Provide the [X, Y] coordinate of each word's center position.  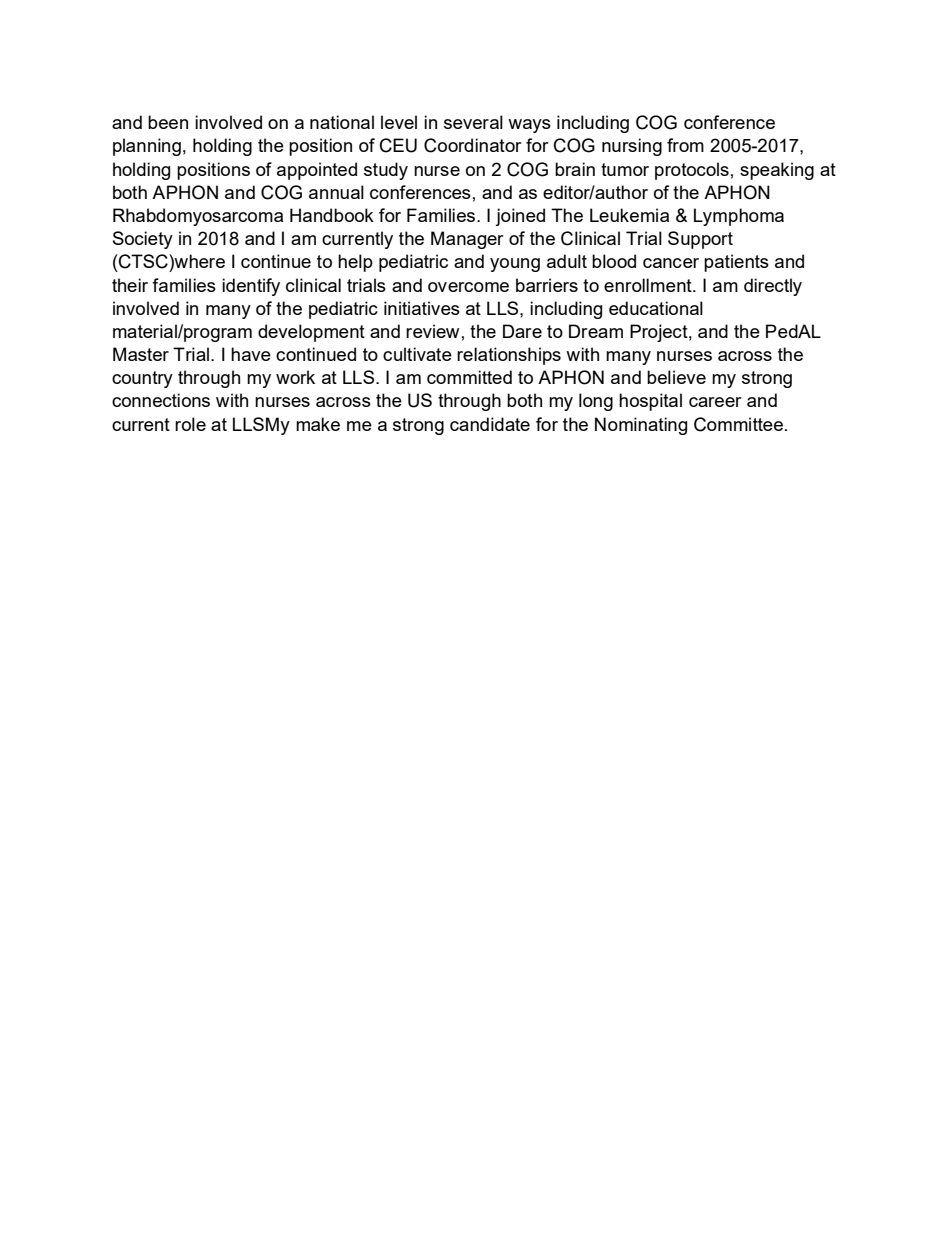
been [168, 122]
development [311, 333]
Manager [467, 240]
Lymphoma [739, 217]
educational [656, 308]
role [190, 424]
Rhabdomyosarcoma [198, 217]
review [432, 331]
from [685, 145]
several [473, 122]
